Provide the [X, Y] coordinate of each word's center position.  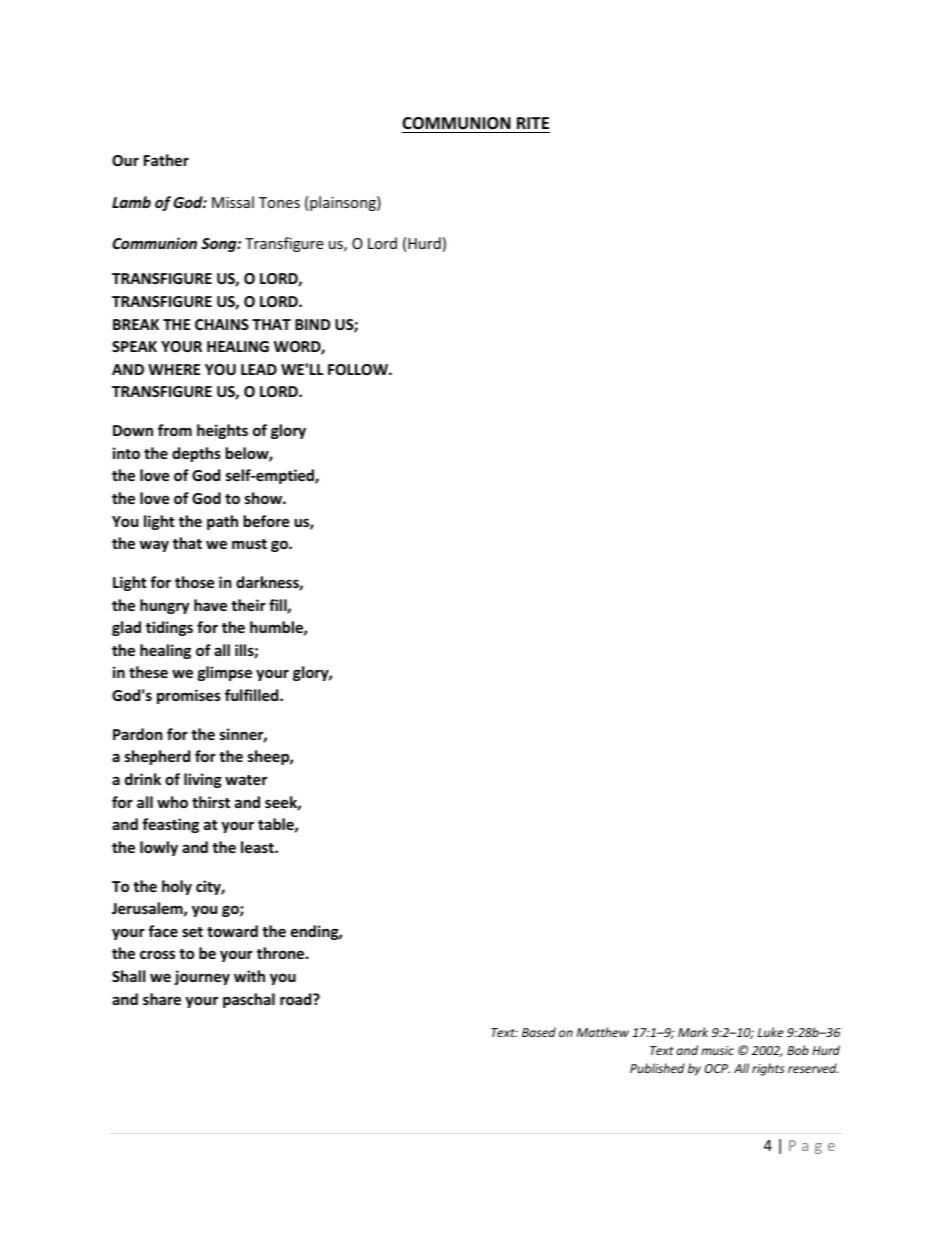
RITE [533, 123]
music [717, 1050]
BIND [312, 324]
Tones [279, 202]
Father [166, 160]
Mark [693, 1032]
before [267, 521]
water [246, 780]
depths [196, 454]
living [203, 780]
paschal [249, 1000]
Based [539, 1032]
